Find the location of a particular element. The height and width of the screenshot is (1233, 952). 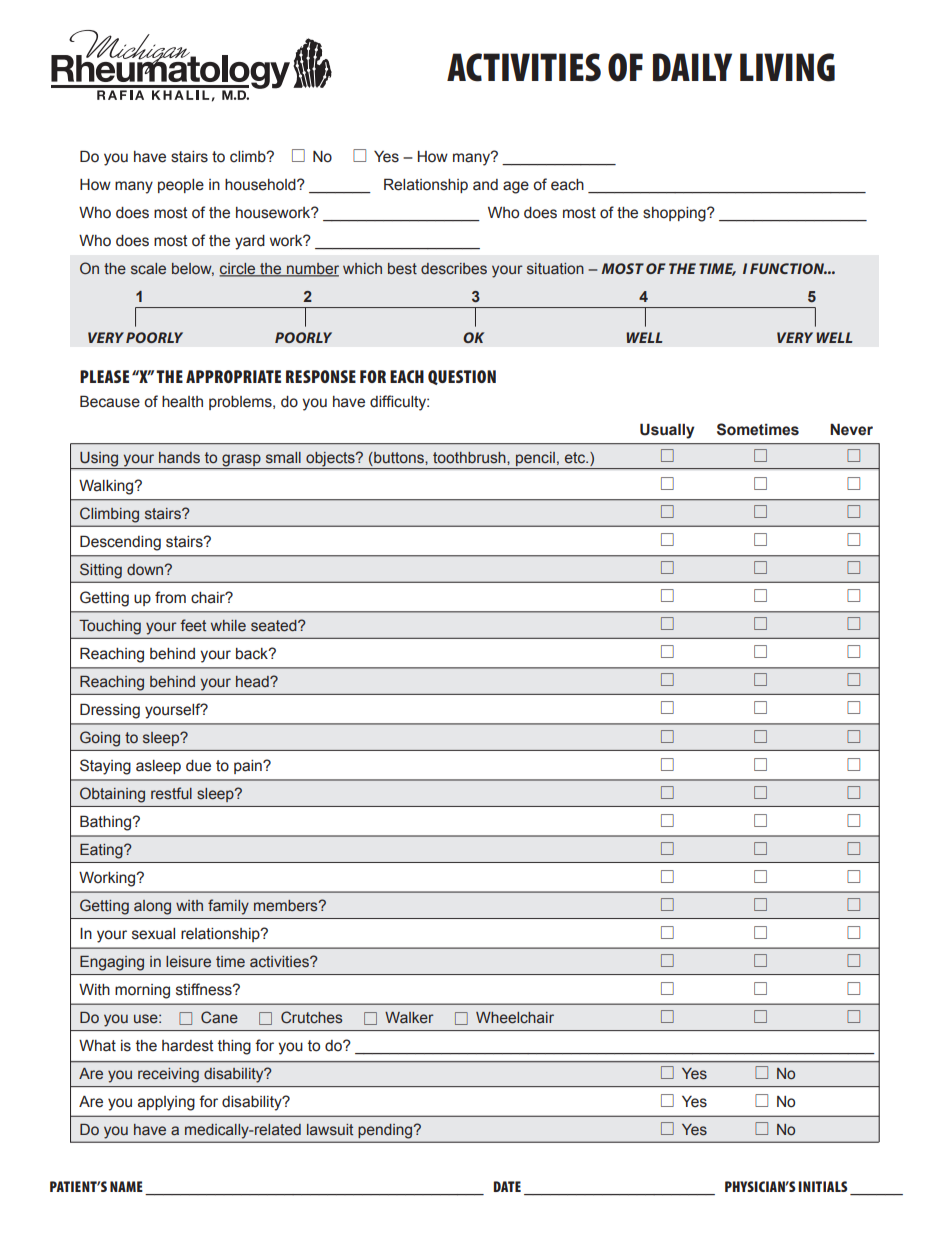

people is located at coordinates (181, 186).
